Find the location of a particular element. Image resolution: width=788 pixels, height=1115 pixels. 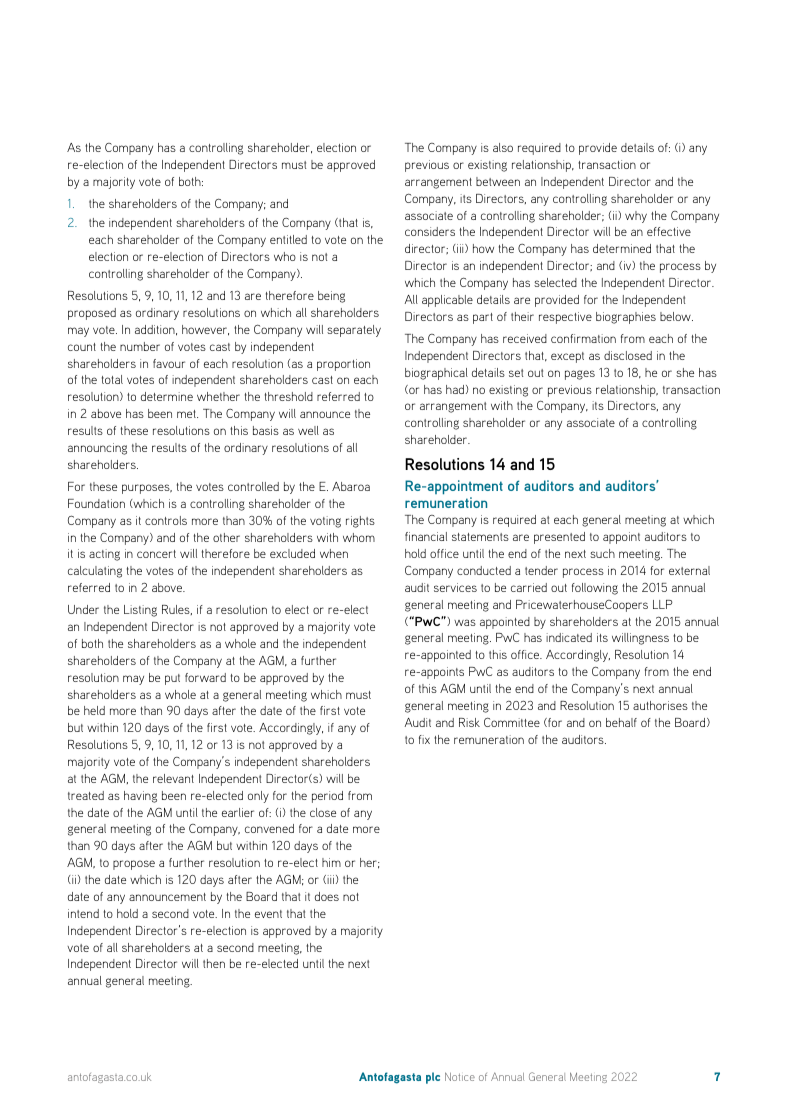

Committee is located at coordinates (512, 722).
